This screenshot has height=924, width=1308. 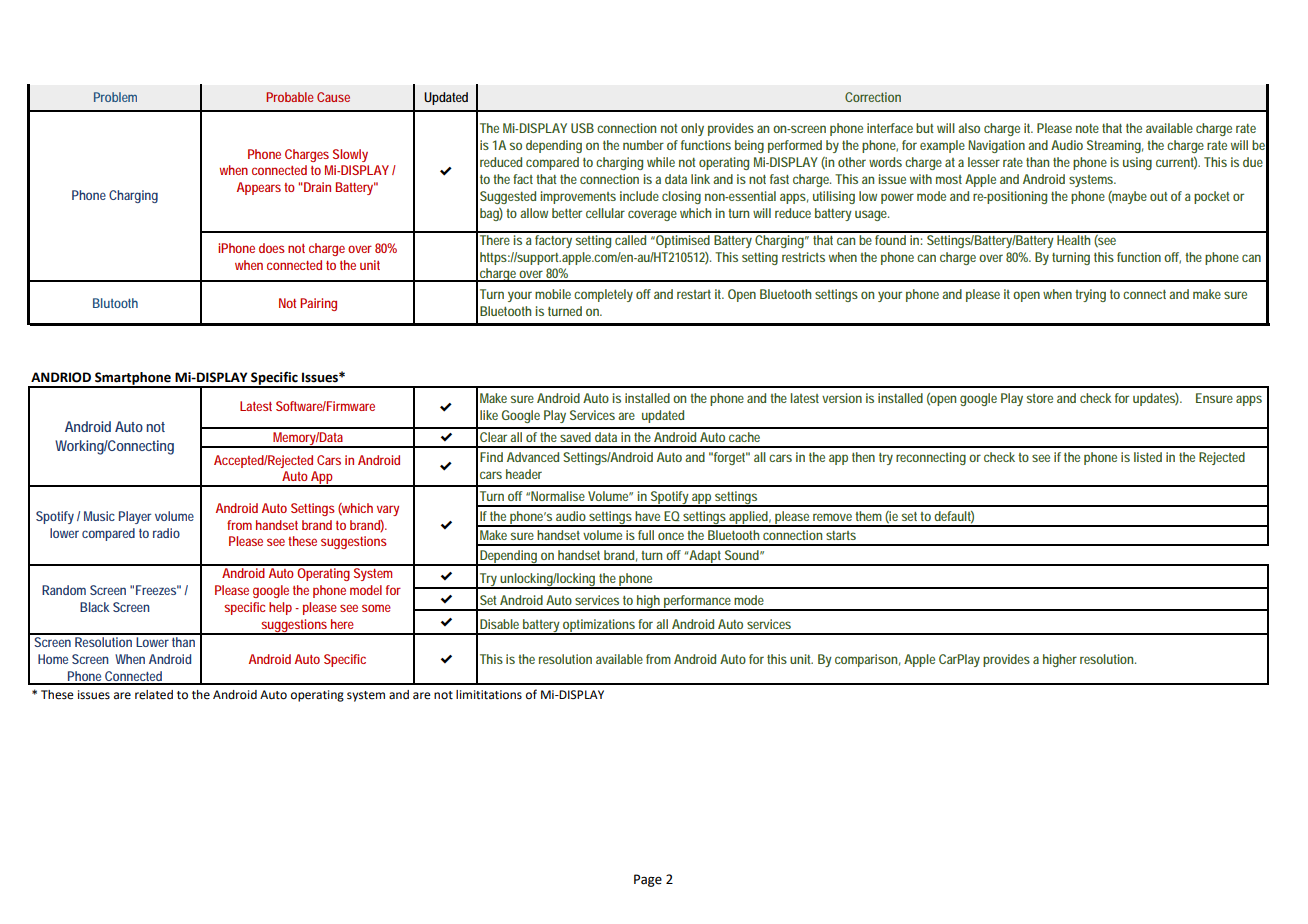 I want to click on optimizations, so click(x=600, y=627).
